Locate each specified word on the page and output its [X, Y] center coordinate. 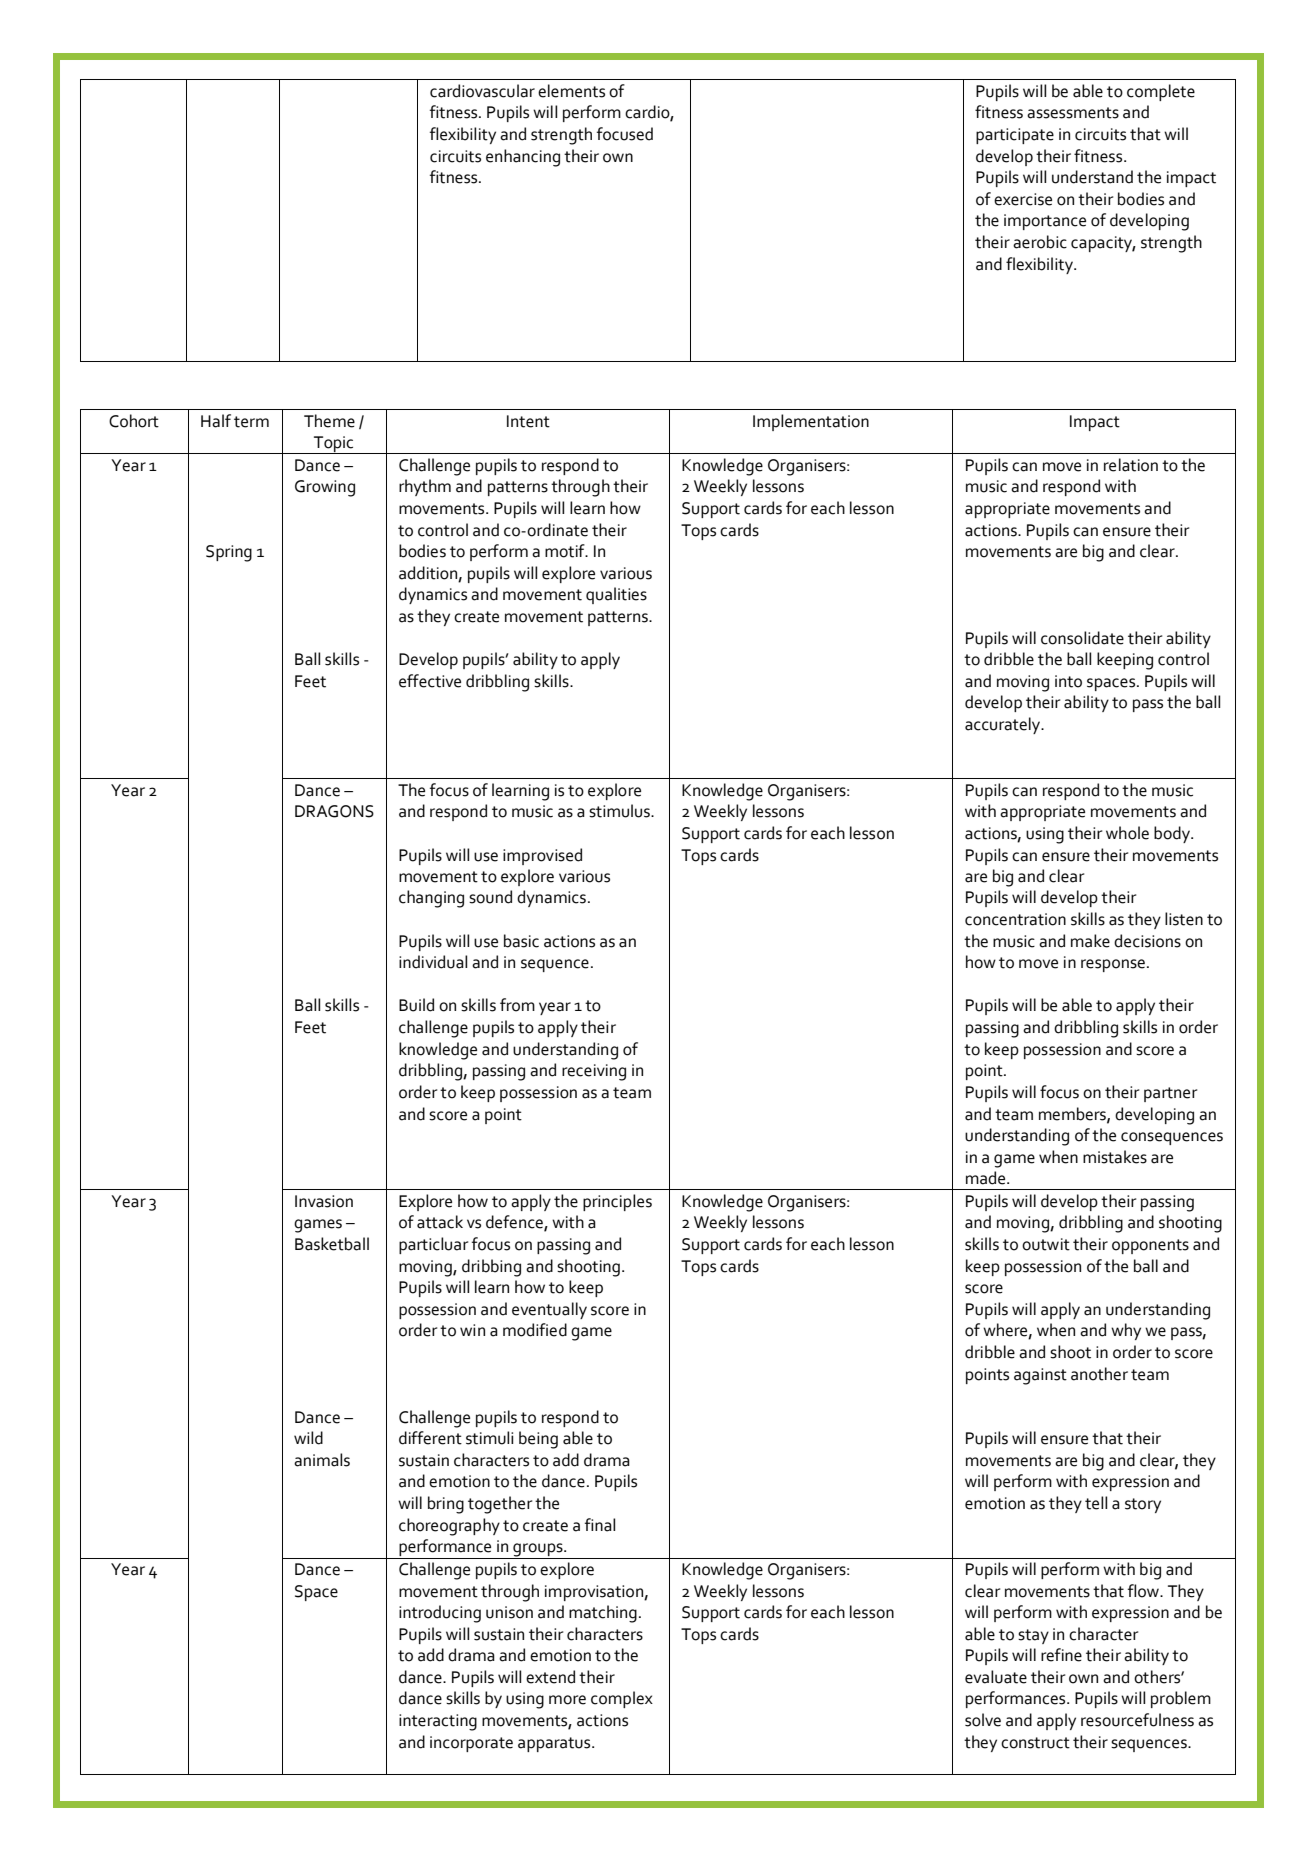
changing [431, 899]
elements [571, 91]
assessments [1073, 113]
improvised [542, 856]
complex [622, 1699]
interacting [438, 1722]
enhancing [523, 158]
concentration [1015, 919]
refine [1061, 1655]
